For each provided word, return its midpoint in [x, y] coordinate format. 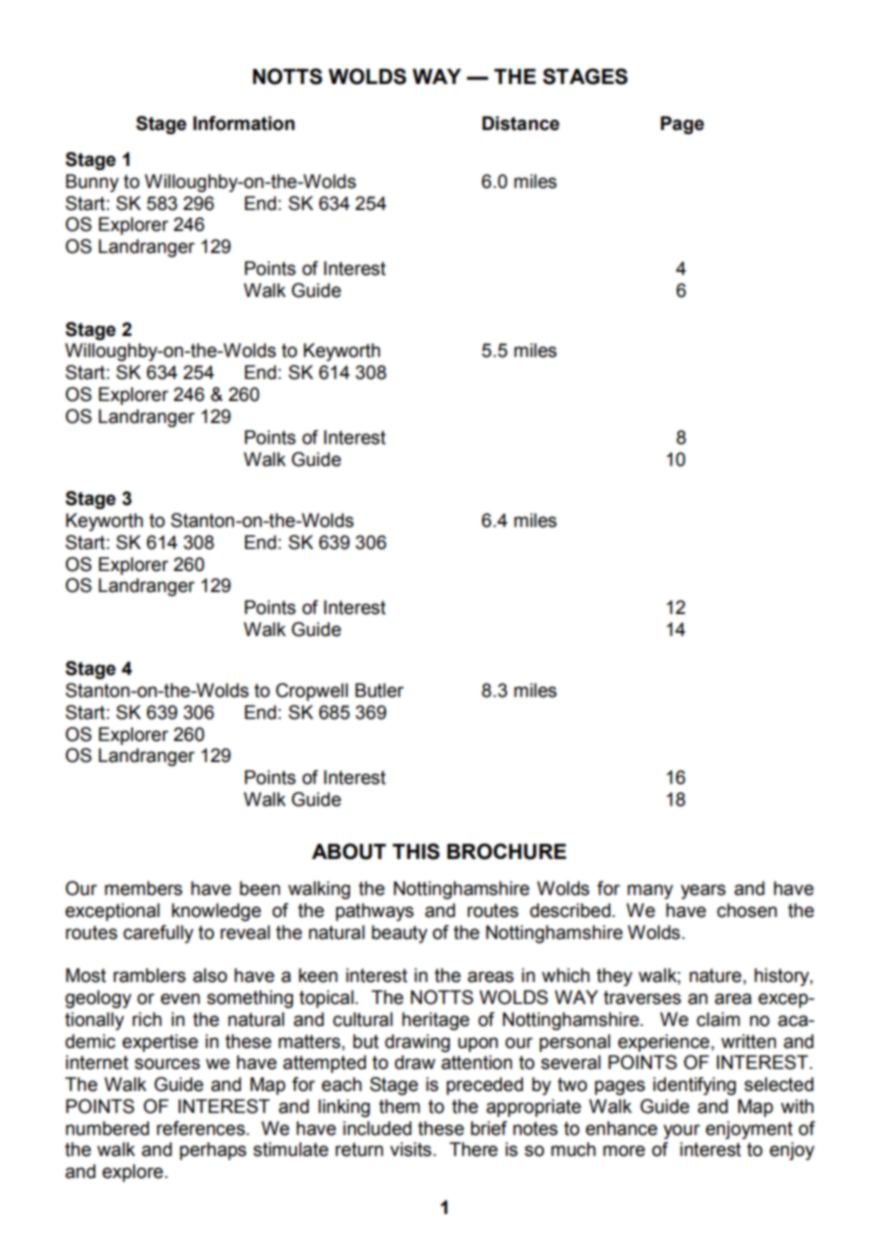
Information [244, 123]
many [650, 891]
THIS [416, 851]
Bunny [92, 183]
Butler [379, 690]
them [399, 1106]
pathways [375, 912]
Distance [520, 123]
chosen [747, 910]
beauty [400, 934]
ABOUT [349, 851]
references [202, 1128]
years [703, 891]
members [143, 888]
